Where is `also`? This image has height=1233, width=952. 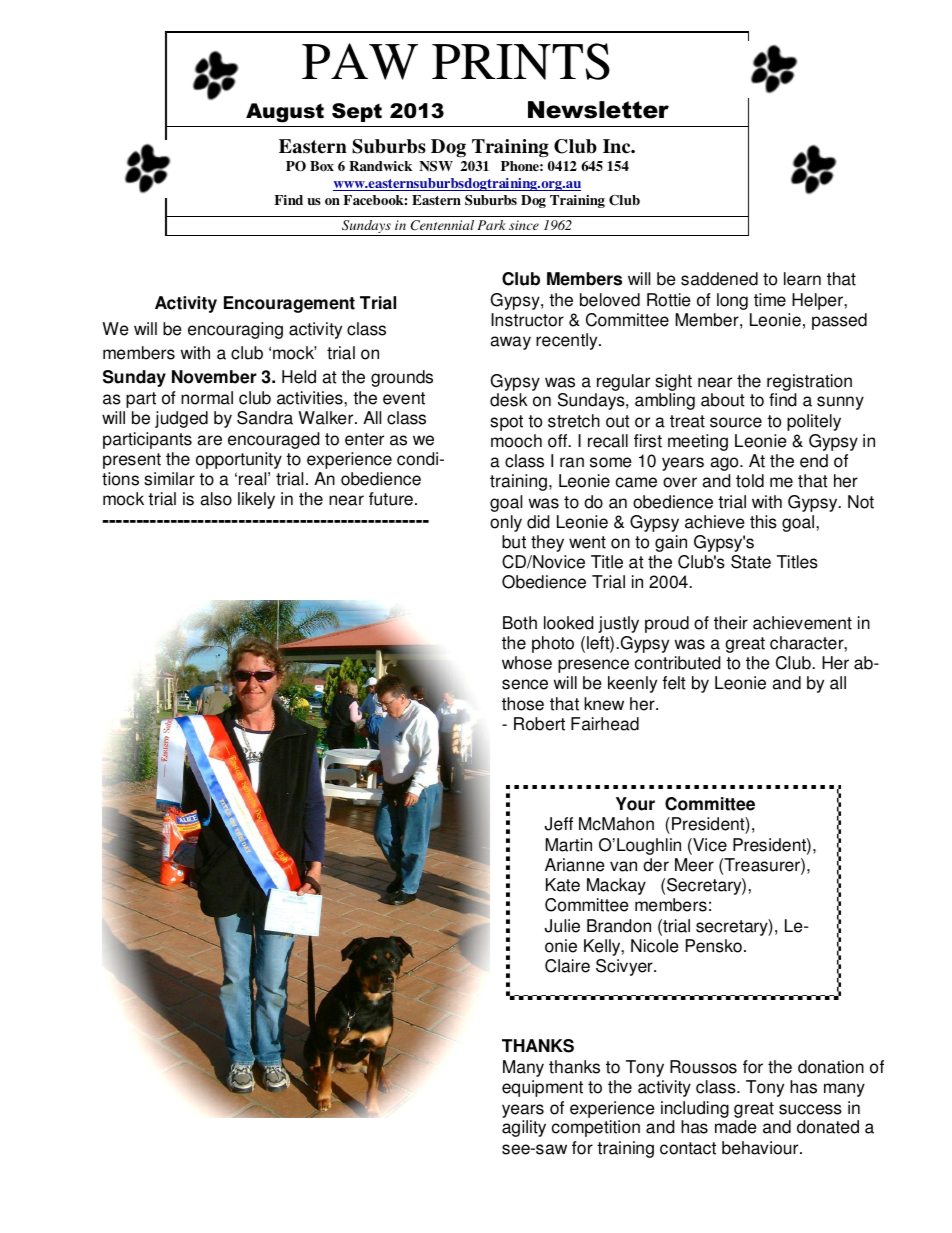
also is located at coordinates (216, 499).
